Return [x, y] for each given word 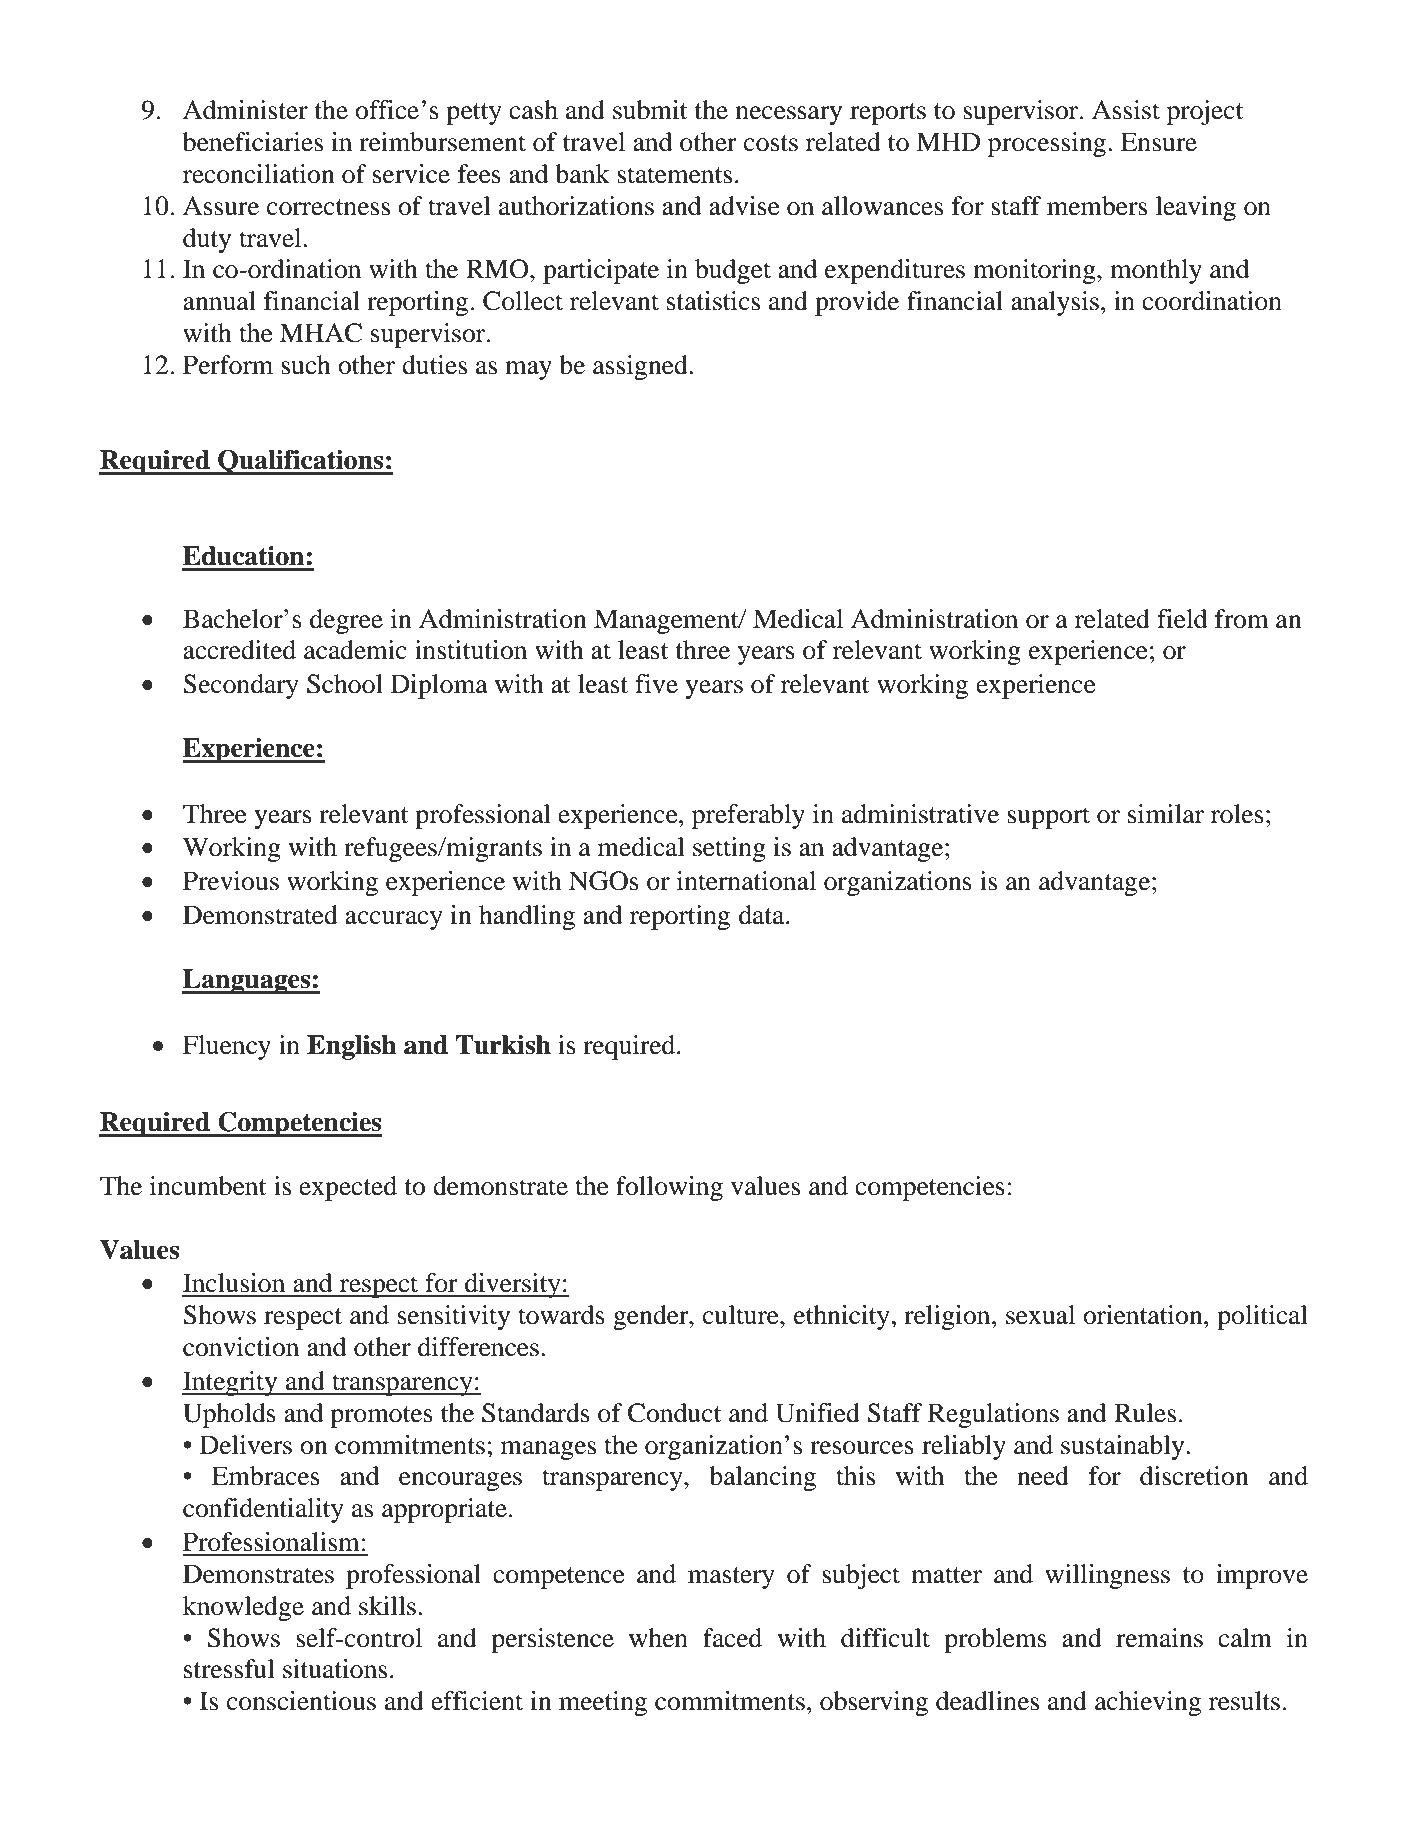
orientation [1144, 1315]
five [656, 684]
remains [1159, 1638]
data [763, 915]
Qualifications [301, 462]
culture [742, 1315]
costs [771, 143]
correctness [328, 207]
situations [335, 1669]
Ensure [1159, 142]
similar [1166, 814]
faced [732, 1638]
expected [348, 1188]
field [1182, 619]
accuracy [394, 920]
